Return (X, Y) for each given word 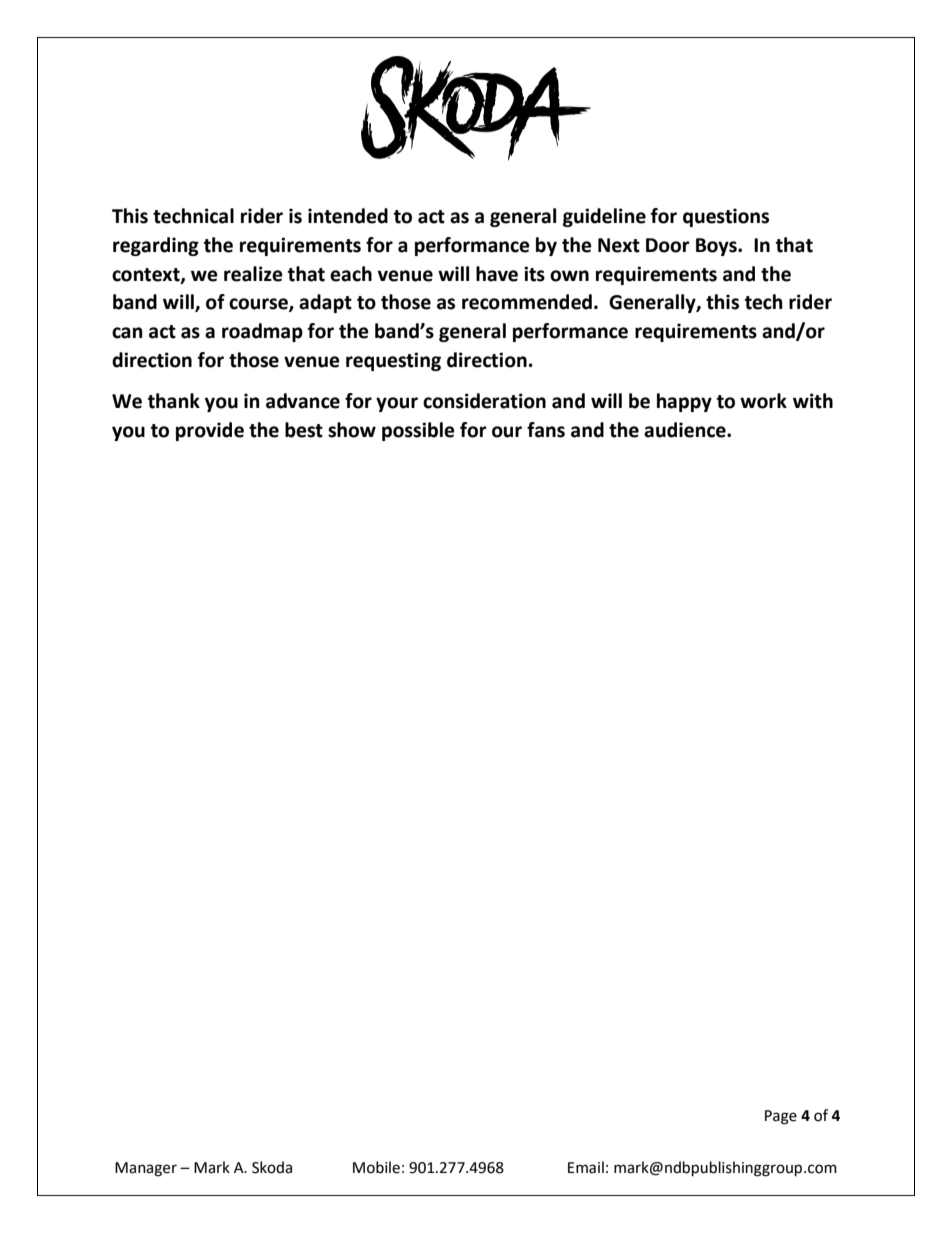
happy (684, 402)
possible (418, 431)
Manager (146, 1169)
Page (781, 1117)
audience (686, 430)
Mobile (376, 1167)
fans (546, 430)
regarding (156, 246)
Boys (717, 247)
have (497, 274)
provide (210, 431)
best (304, 430)
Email (586, 1167)
